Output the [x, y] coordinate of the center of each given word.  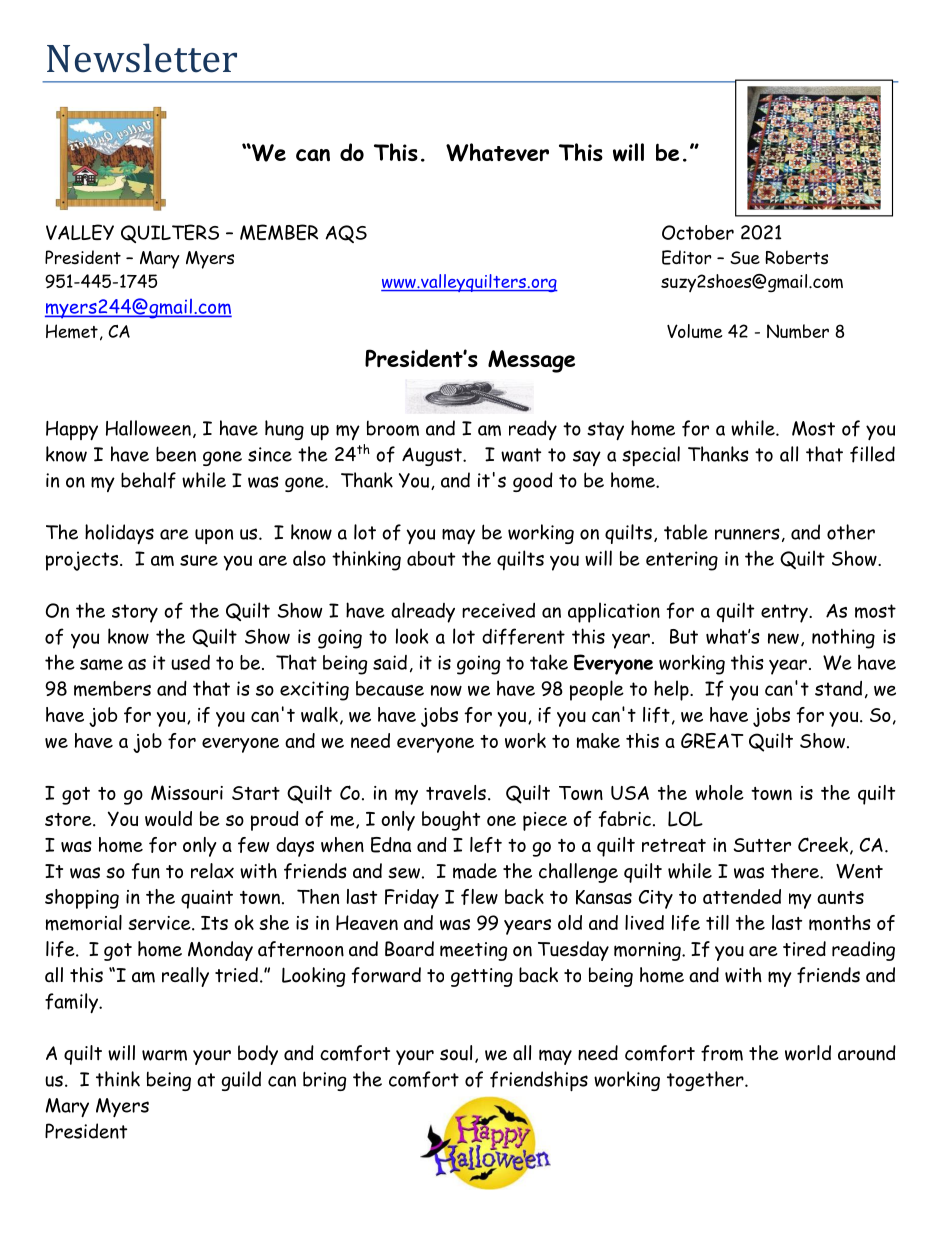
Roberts [796, 257]
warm [164, 1055]
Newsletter [142, 58]
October [698, 232]
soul [456, 1053]
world [808, 1053]
